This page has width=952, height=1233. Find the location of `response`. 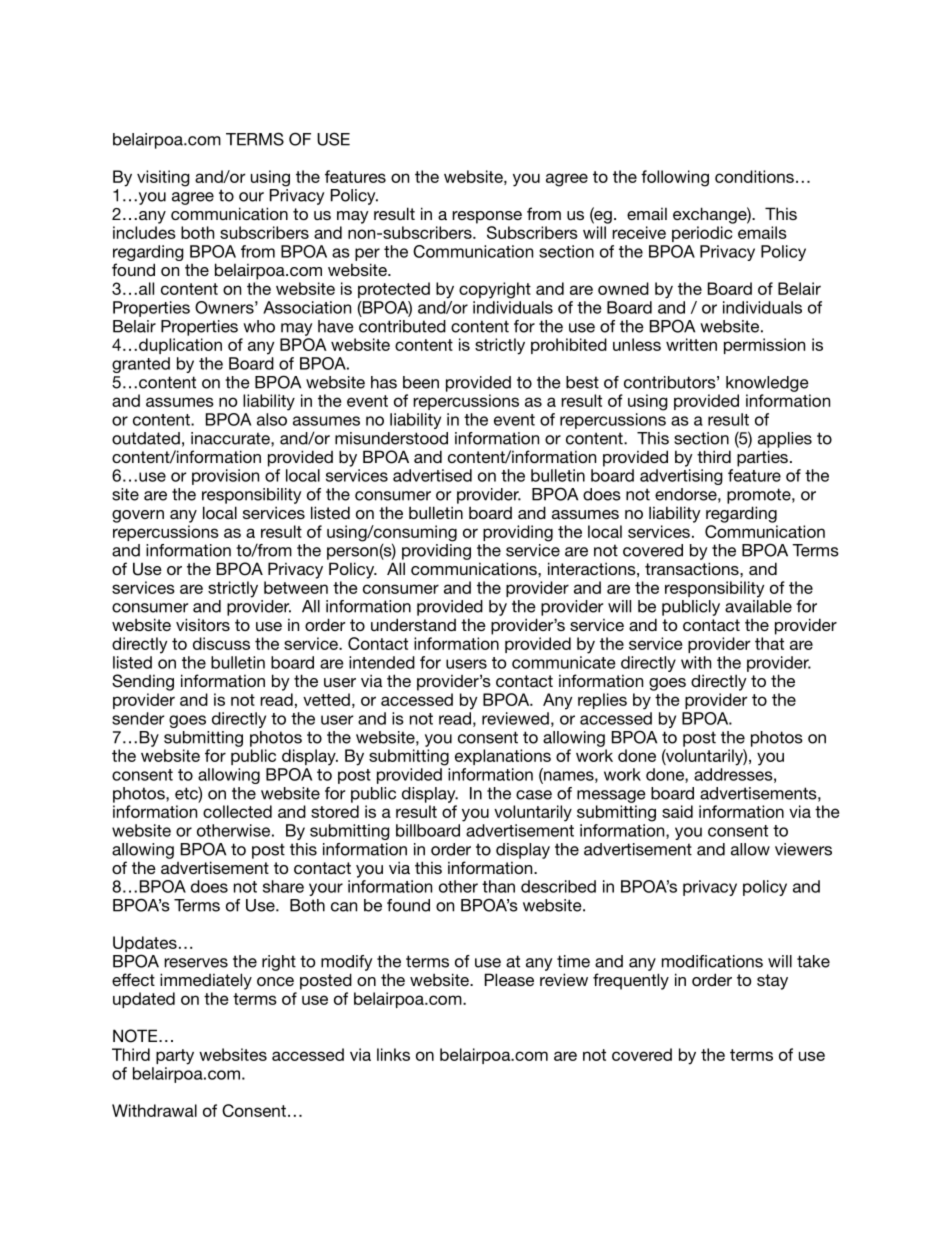

response is located at coordinates (487, 217).
